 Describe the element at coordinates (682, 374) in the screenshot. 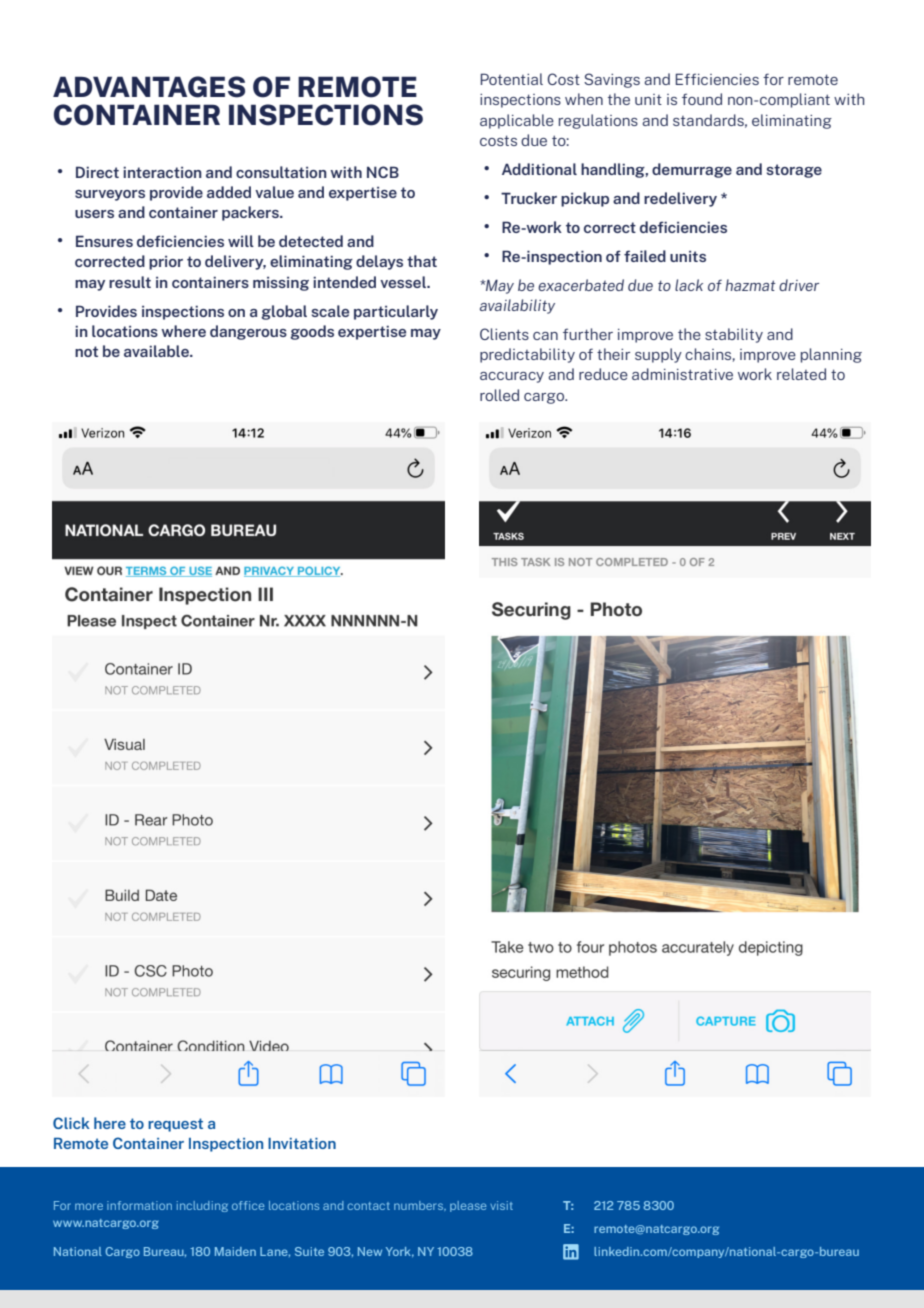

I see `administrative` at that location.
